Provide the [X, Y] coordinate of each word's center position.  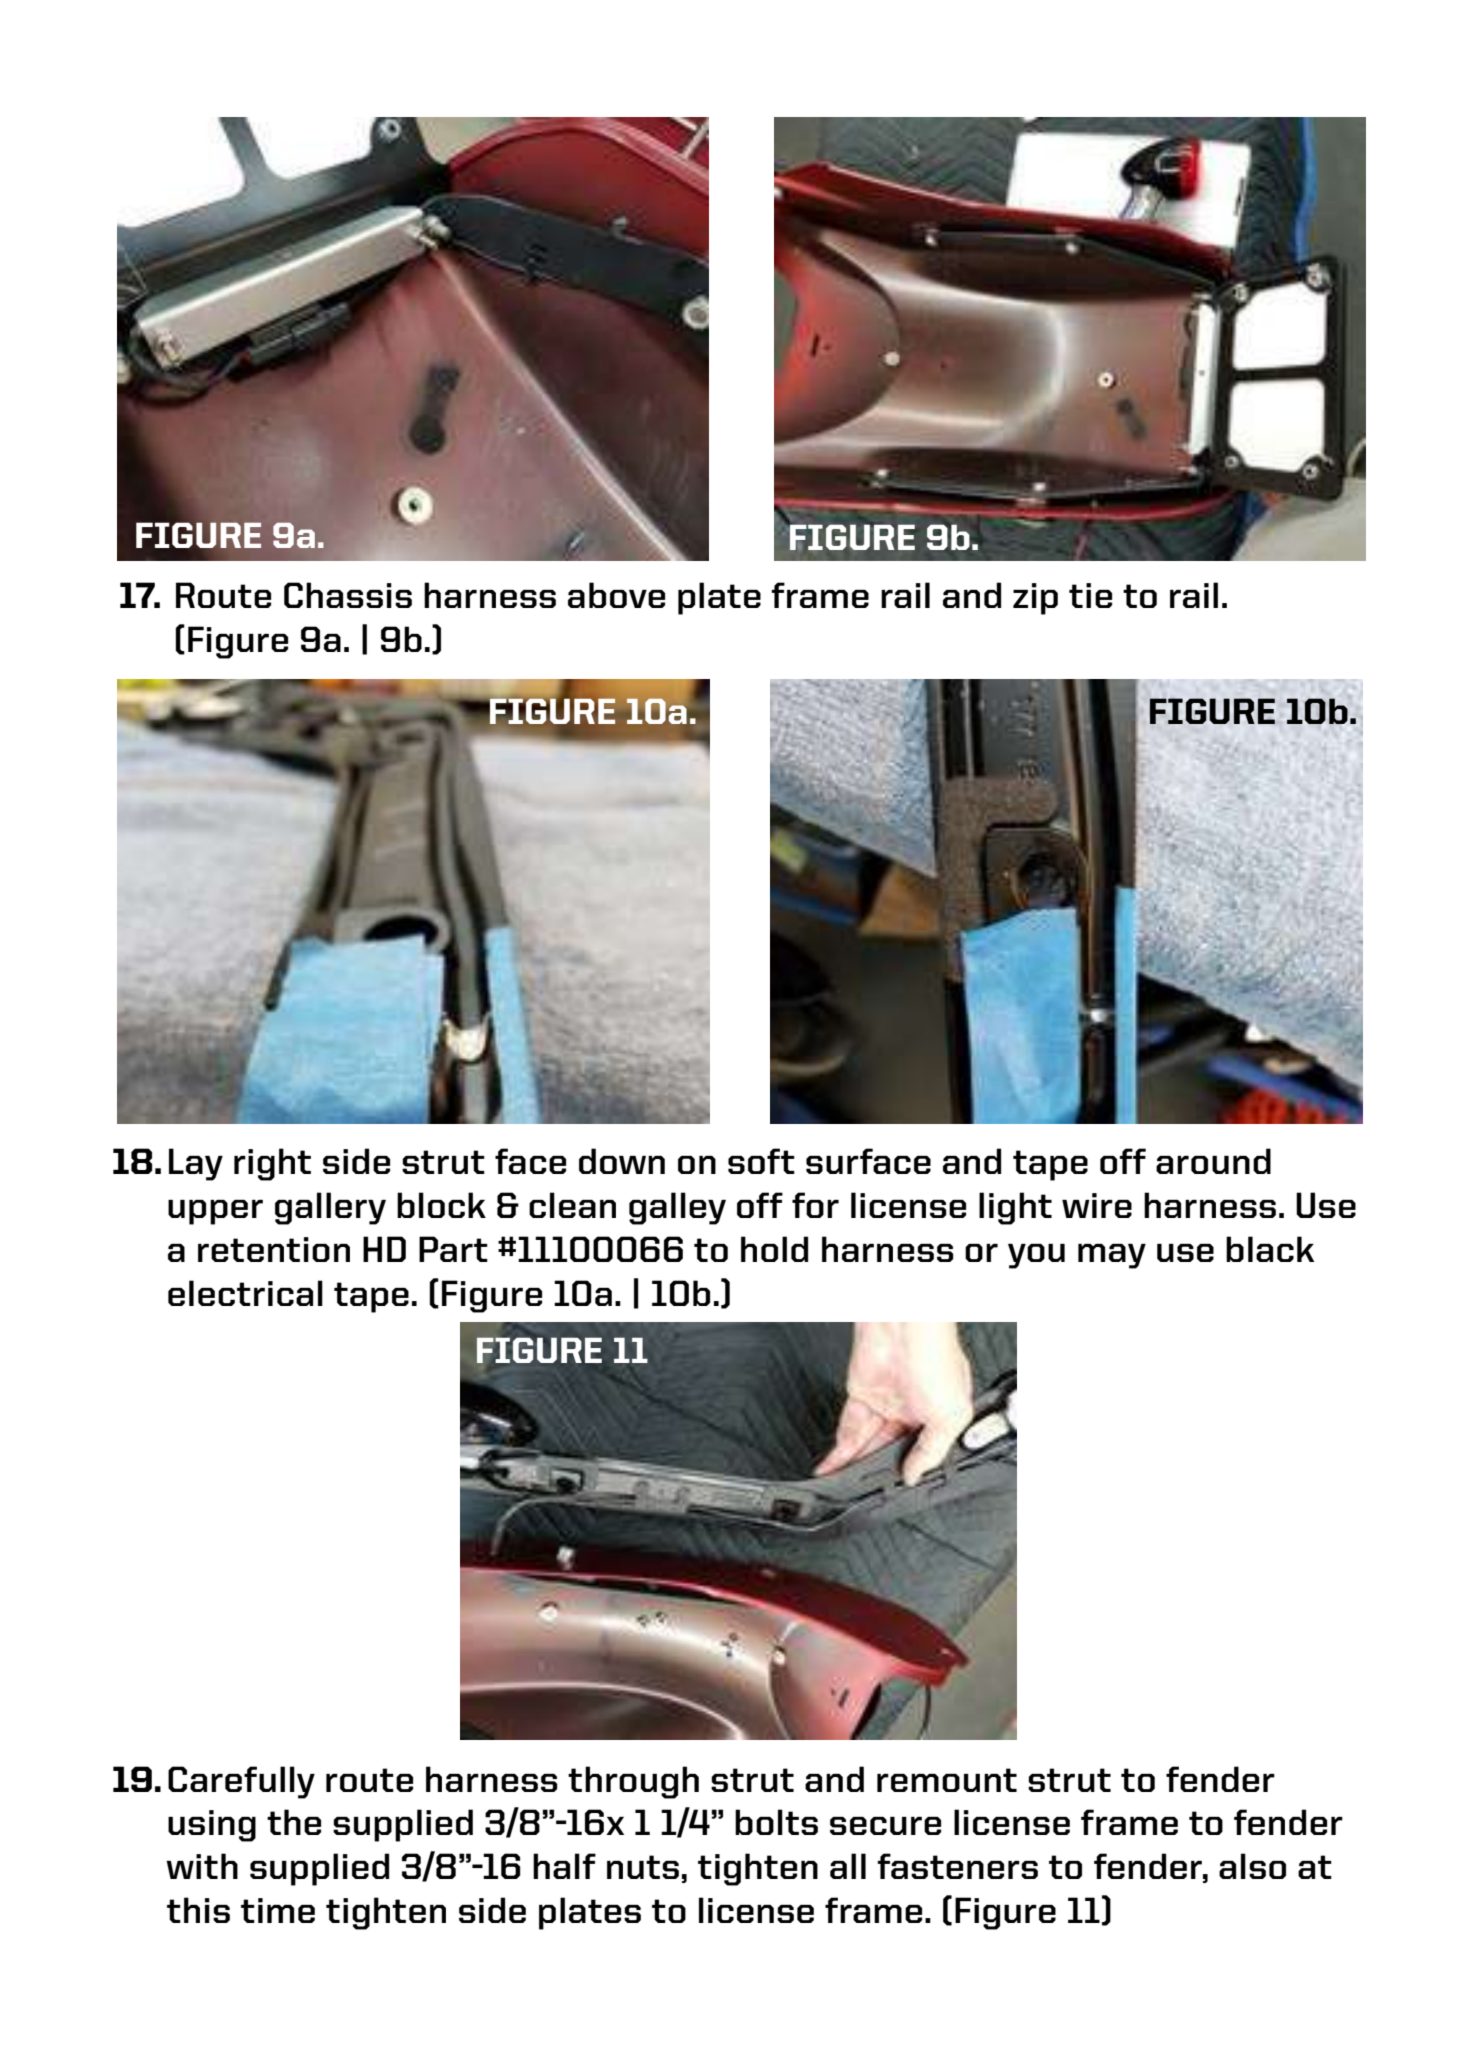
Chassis [348, 595]
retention [274, 1249]
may [1112, 1256]
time [278, 1910]
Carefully [241, 1782]
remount [947, 1780]
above [616, 595]
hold [774, 1249]
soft [761, 1161]
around [1213, 1161]
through [633, 1782]
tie [1090, 595]
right [272, 1164]
